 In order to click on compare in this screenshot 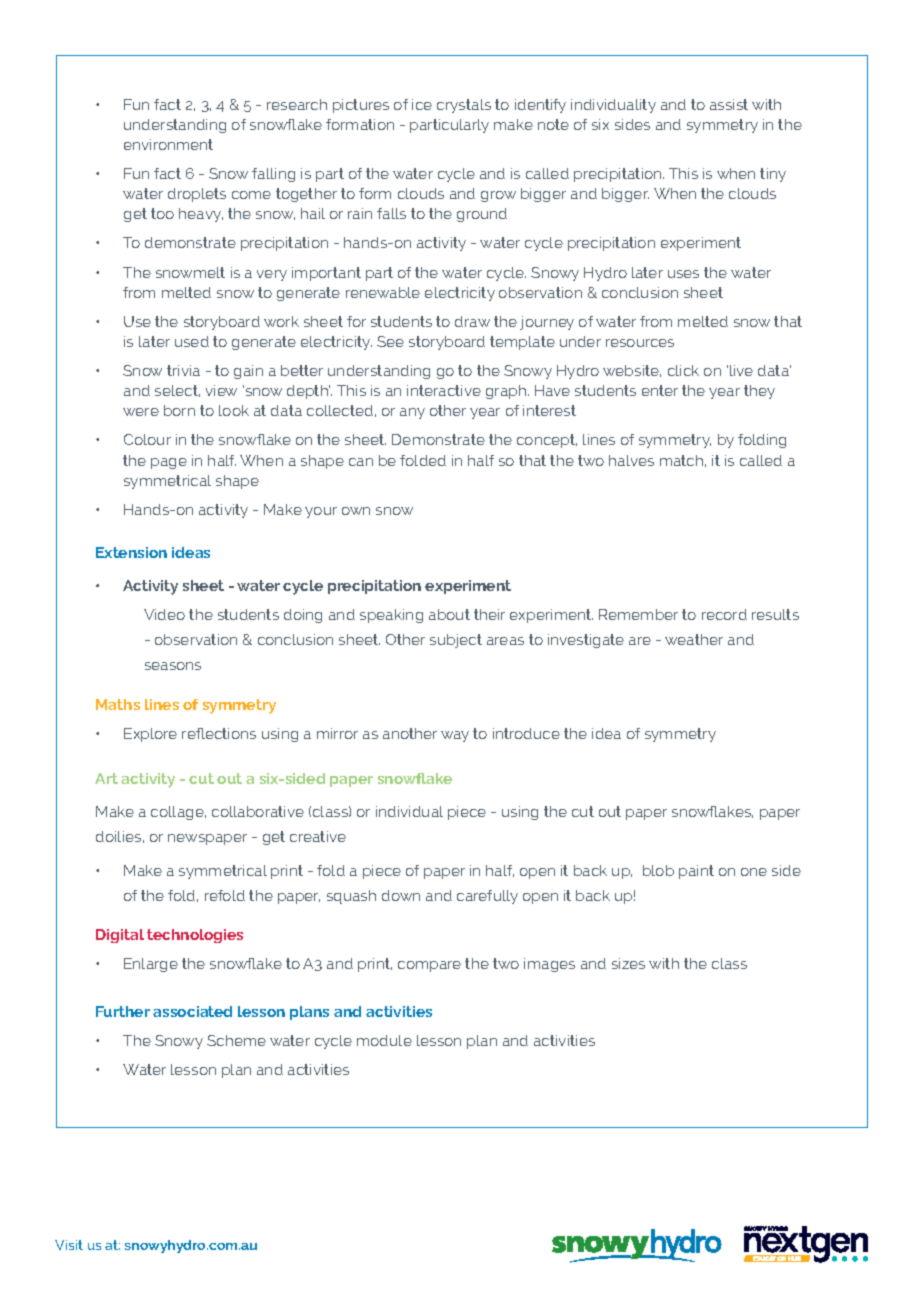, I will do `click(429, 966)`.
